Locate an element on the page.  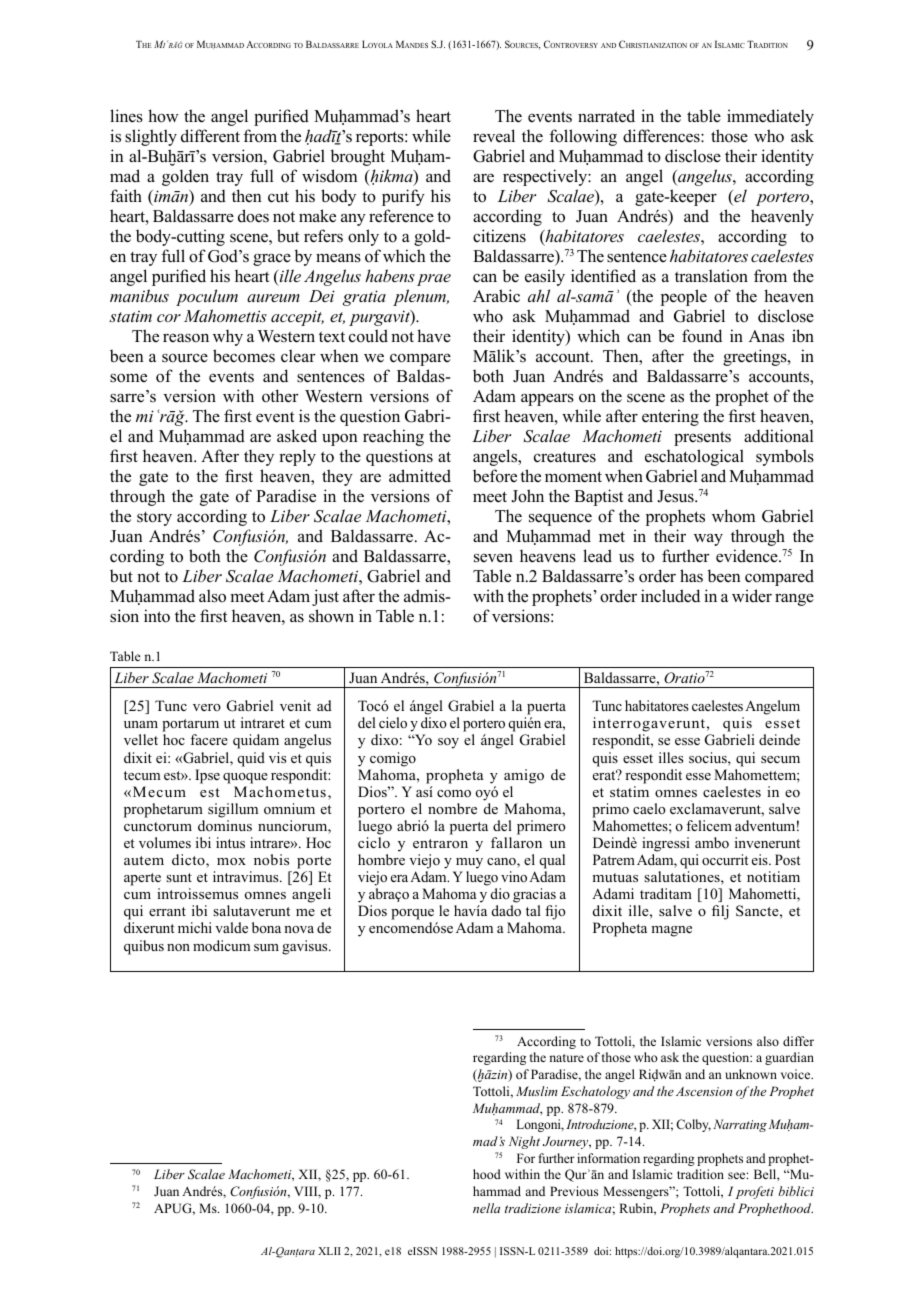
reveal is located at coordinates (494, 136).
